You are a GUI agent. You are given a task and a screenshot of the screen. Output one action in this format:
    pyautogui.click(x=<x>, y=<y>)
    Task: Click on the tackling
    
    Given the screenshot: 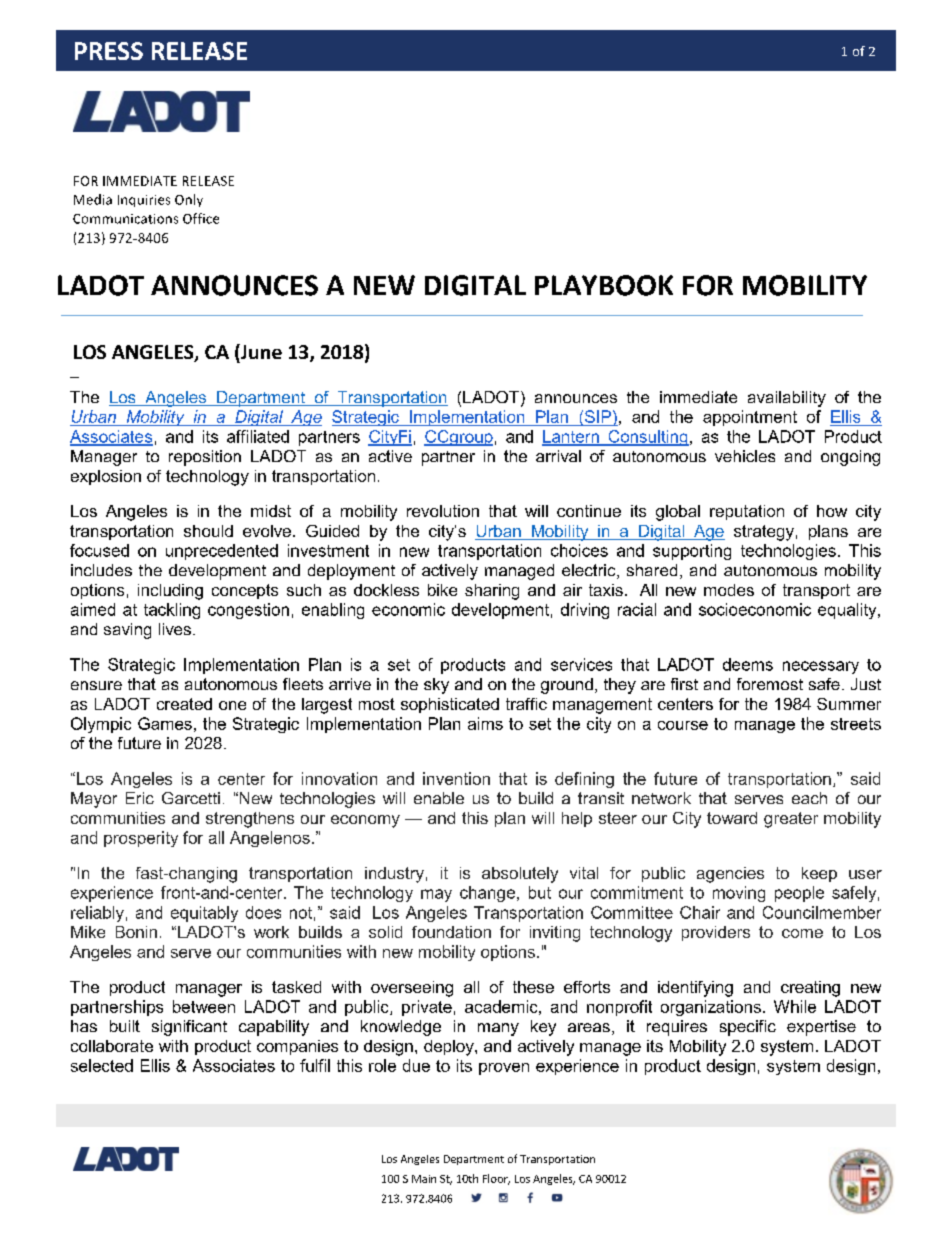 What is the action you would take?
    pyautogui.click(x=172, y=611)
